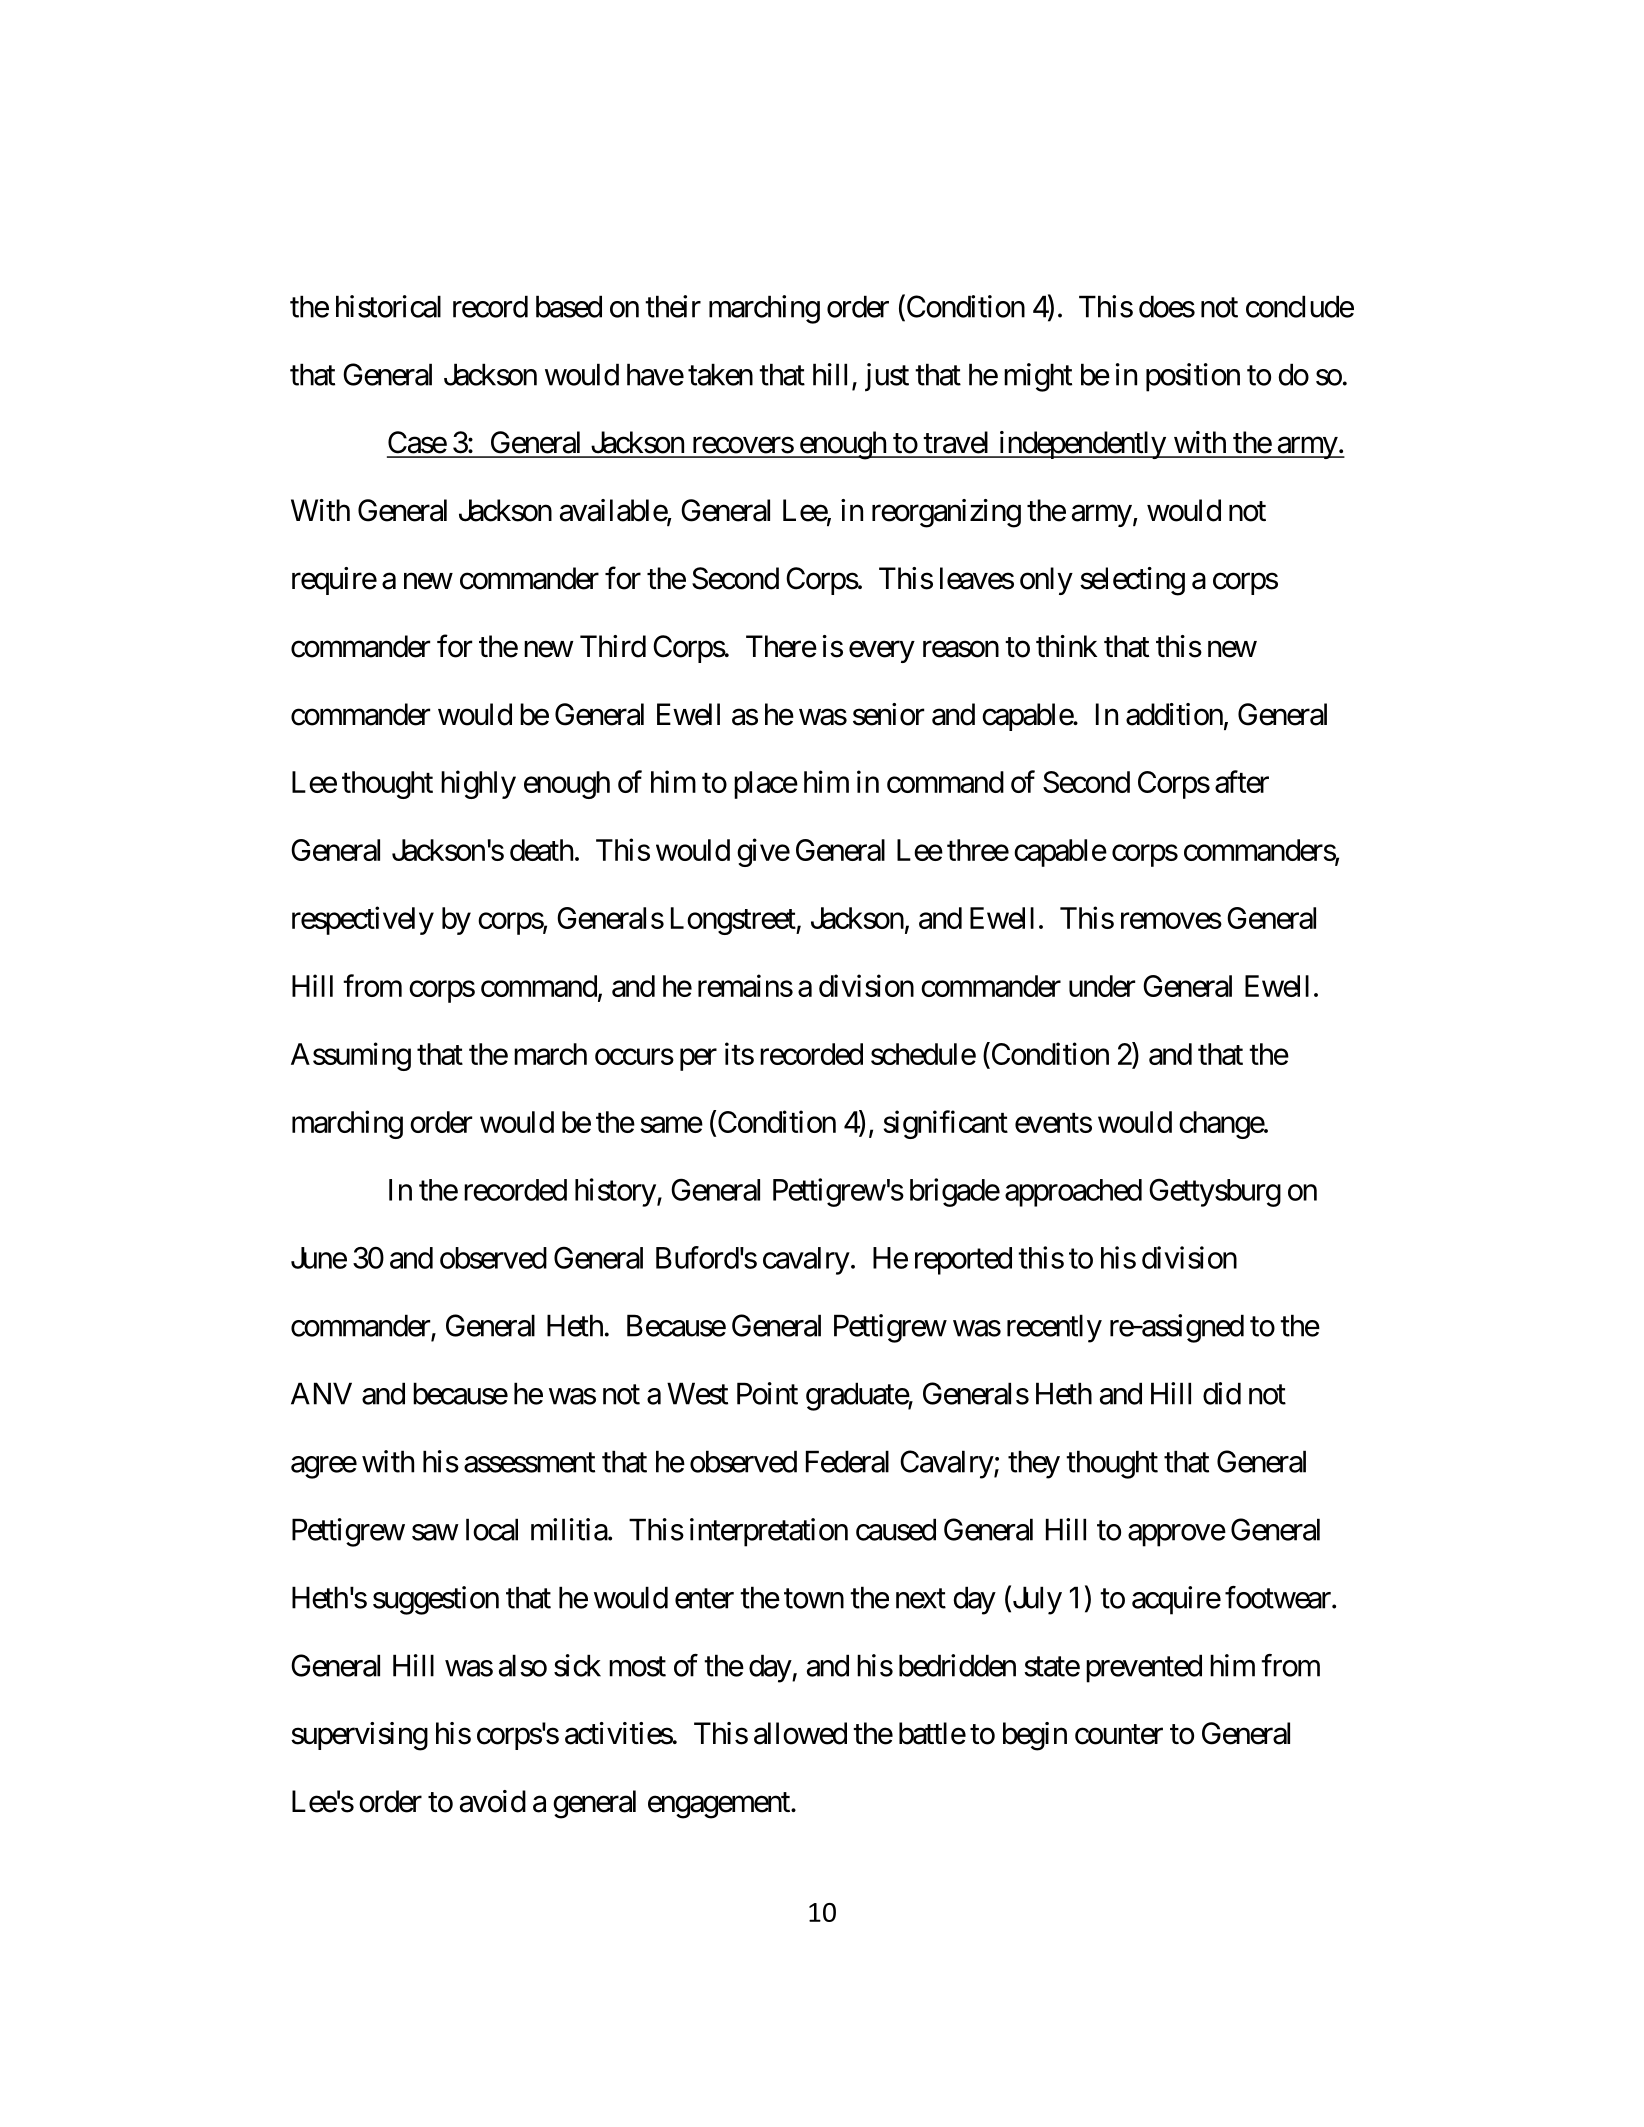 Image resolution: width=1644 pixels, height=2127 pixels. What do you see at coordinates (363, 920) in the screenshot?
I see `respectively` at bounding box center [363, 920].
